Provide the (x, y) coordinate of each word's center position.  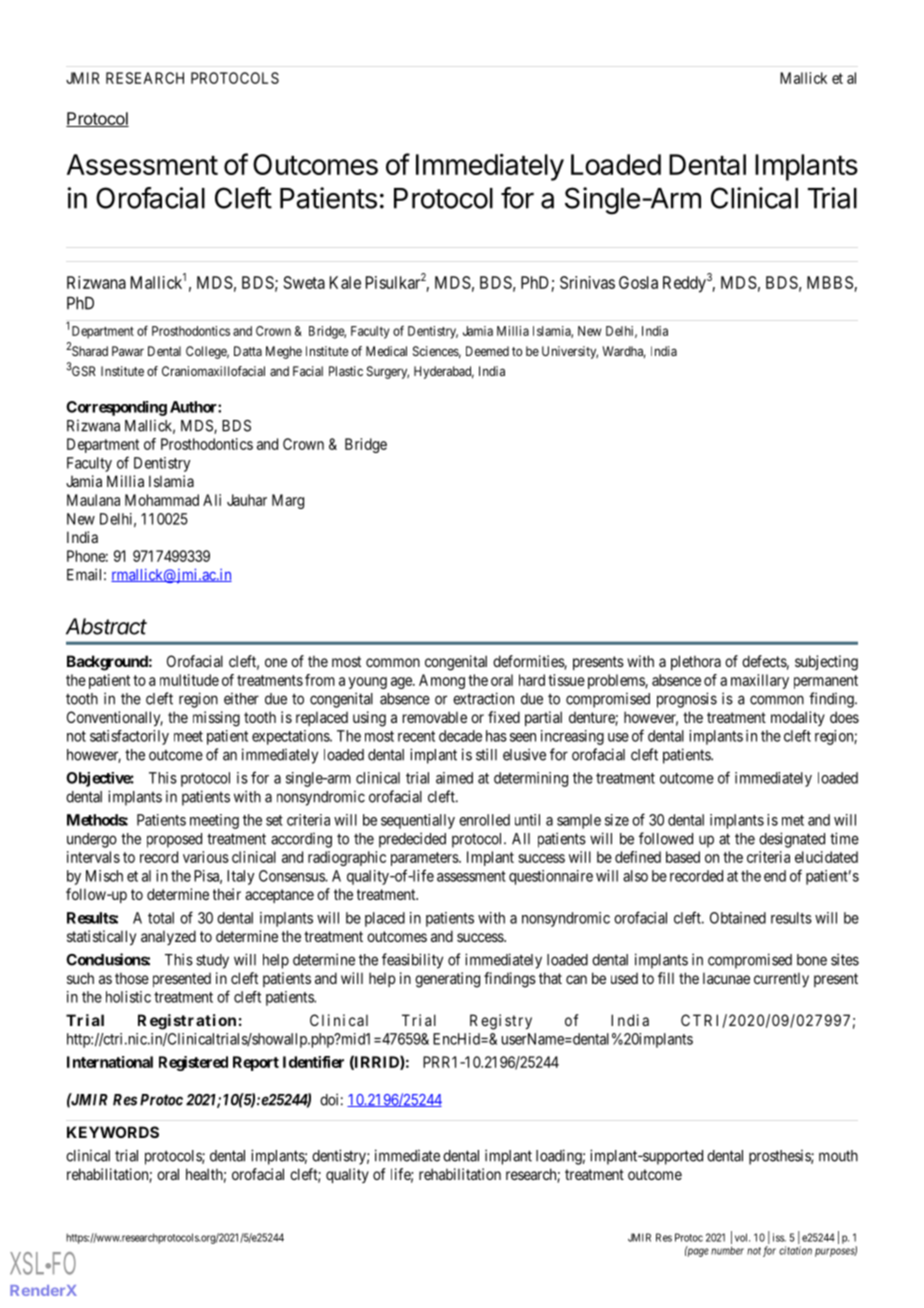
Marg (288, 501)
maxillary (760, 681)
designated (792, 840)
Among (442, 681)
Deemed (487, 351)
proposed (174, 840)
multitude (189, 680)
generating (447, 980)
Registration (187, 1022)
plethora (696, 662)
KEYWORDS (113, 1132)
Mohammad (162, 500)
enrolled (484, 820)
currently (781, 979)
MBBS (830, 282)
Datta (248, 351)
